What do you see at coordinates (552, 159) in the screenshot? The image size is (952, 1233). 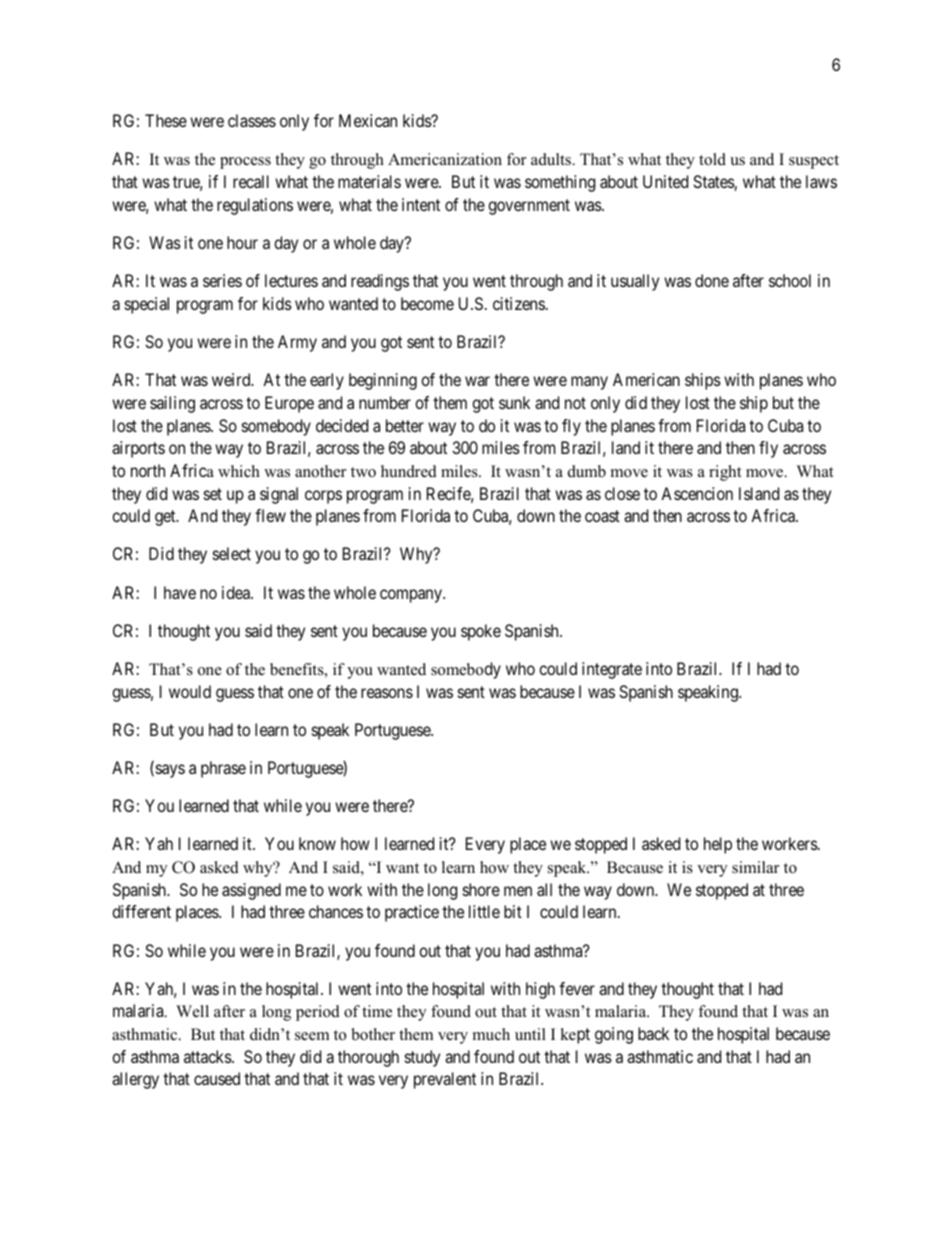 I see `adults` at bounding box center [552, 159].
